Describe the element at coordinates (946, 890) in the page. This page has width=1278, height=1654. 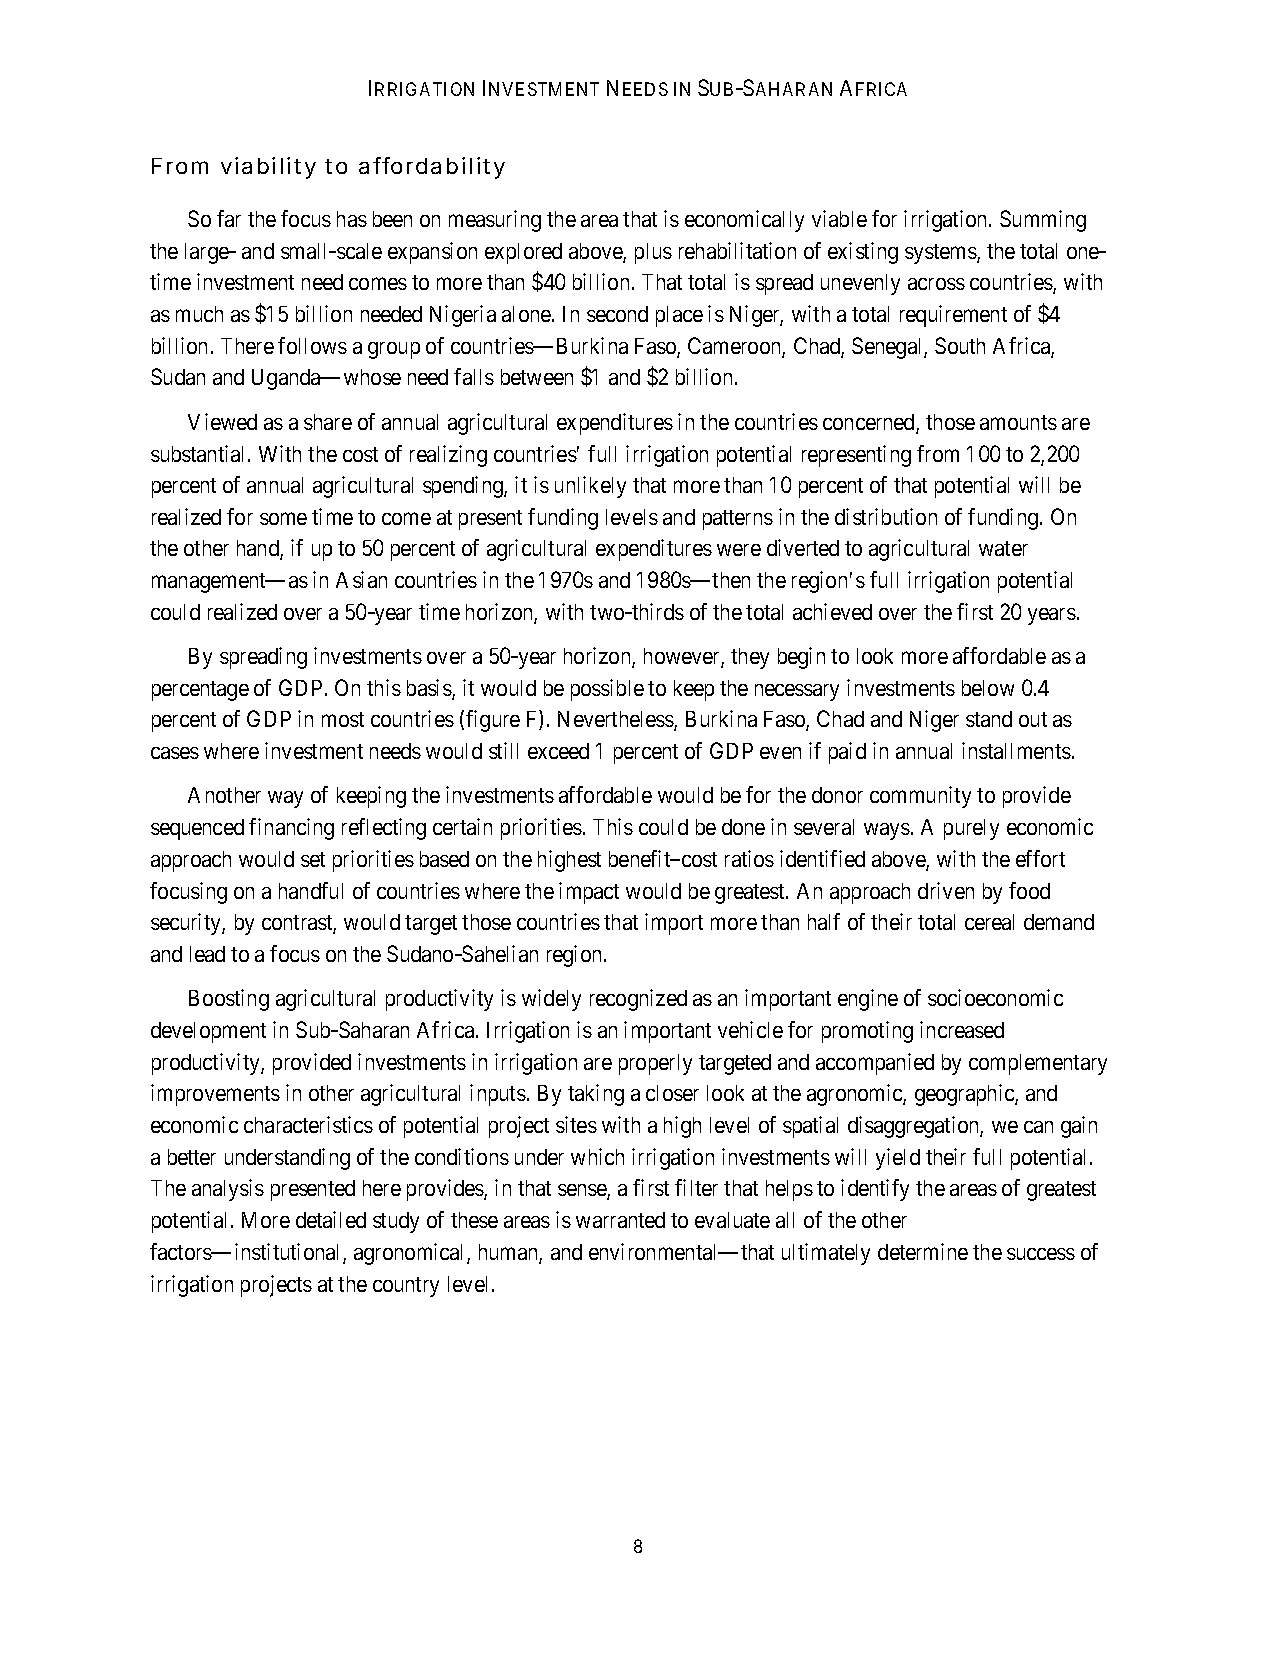
I see `driven` at that location.
